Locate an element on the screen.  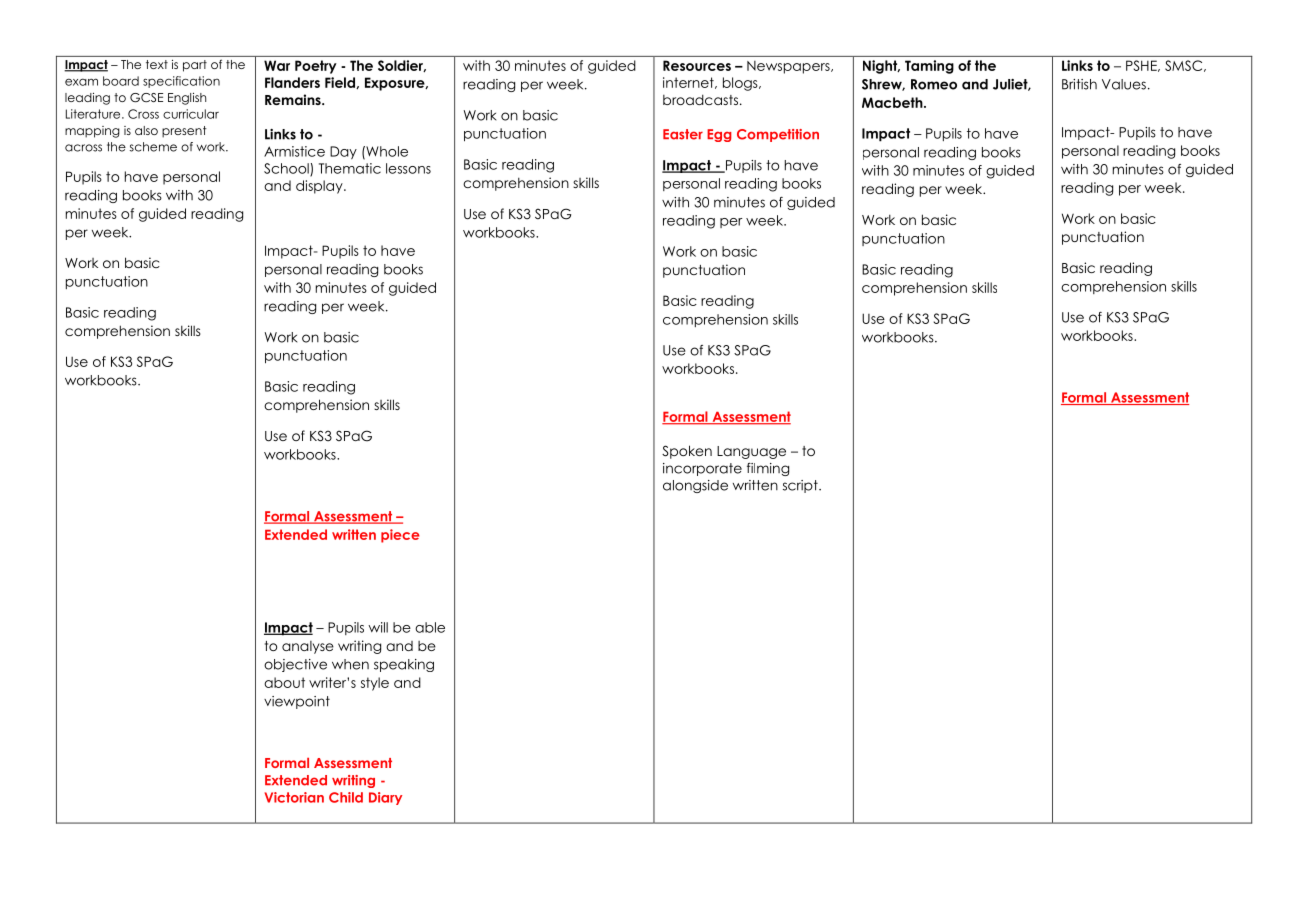
Language is located at coordinates (751, 452).
